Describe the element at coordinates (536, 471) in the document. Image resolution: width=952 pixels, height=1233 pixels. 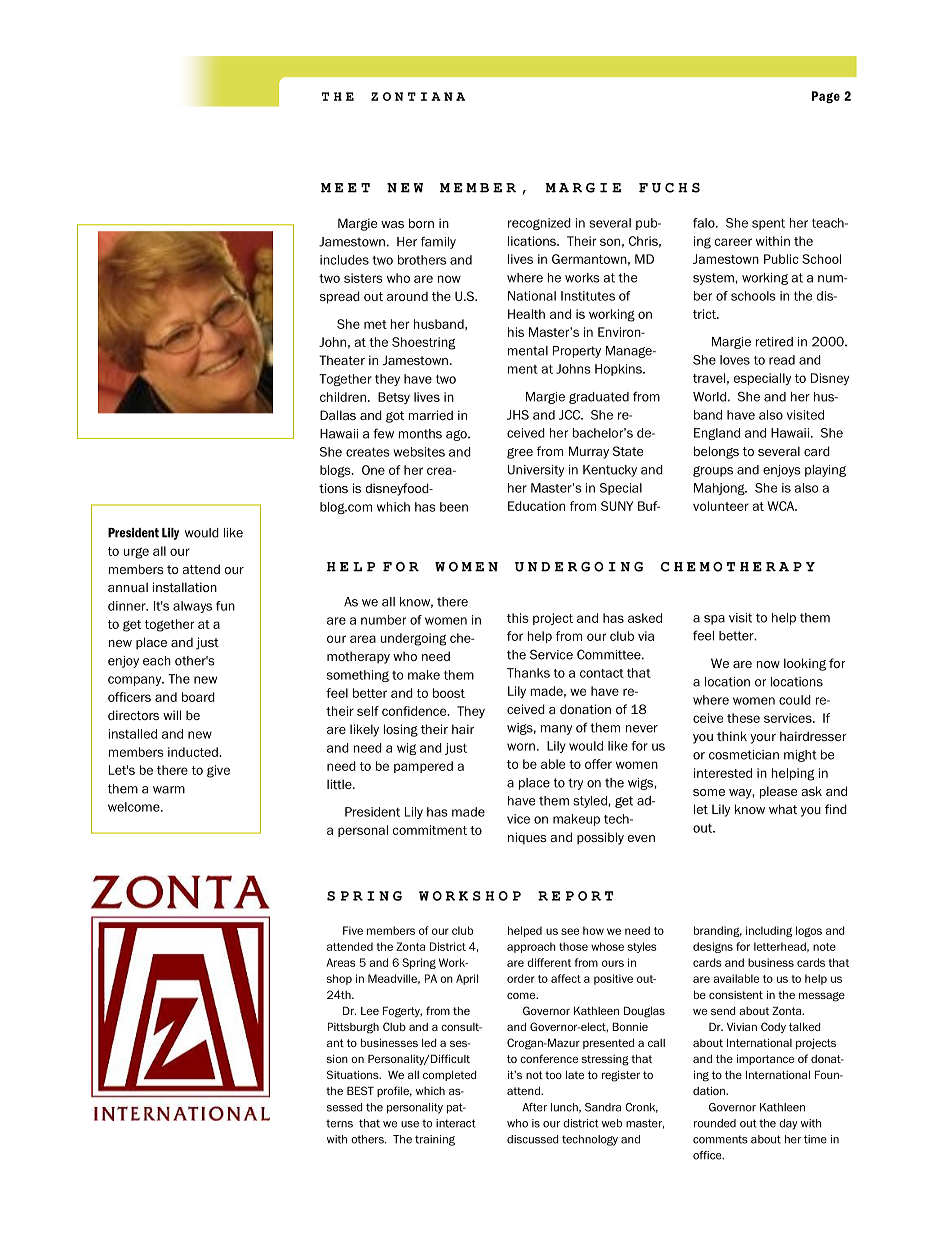
I see `University` at that location.
